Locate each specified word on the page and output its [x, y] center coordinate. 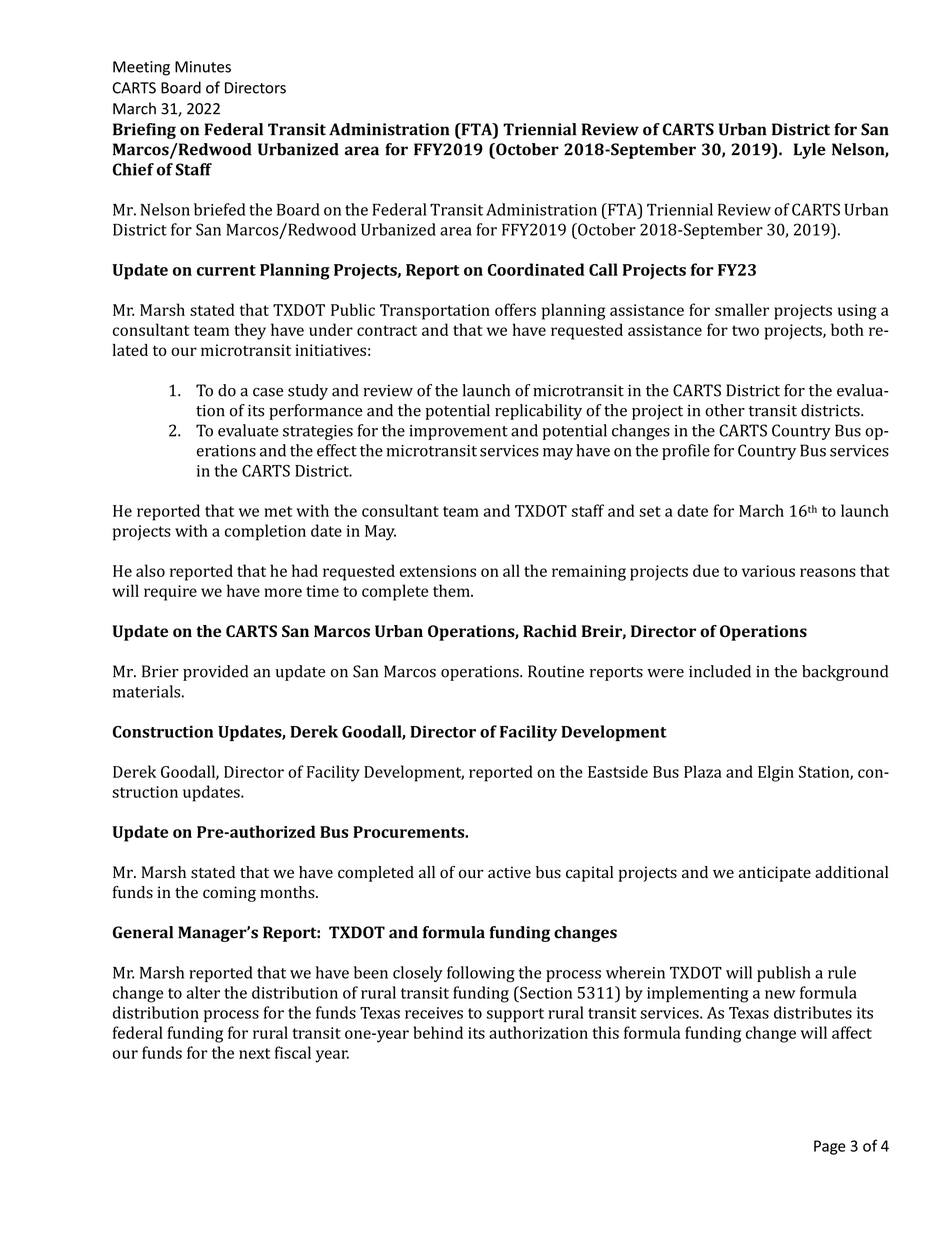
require [170, 593]
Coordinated [536, 269]
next [255, 1053]
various [768, 571]
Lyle [810, 151]
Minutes [203, 67]
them [452, 590]
